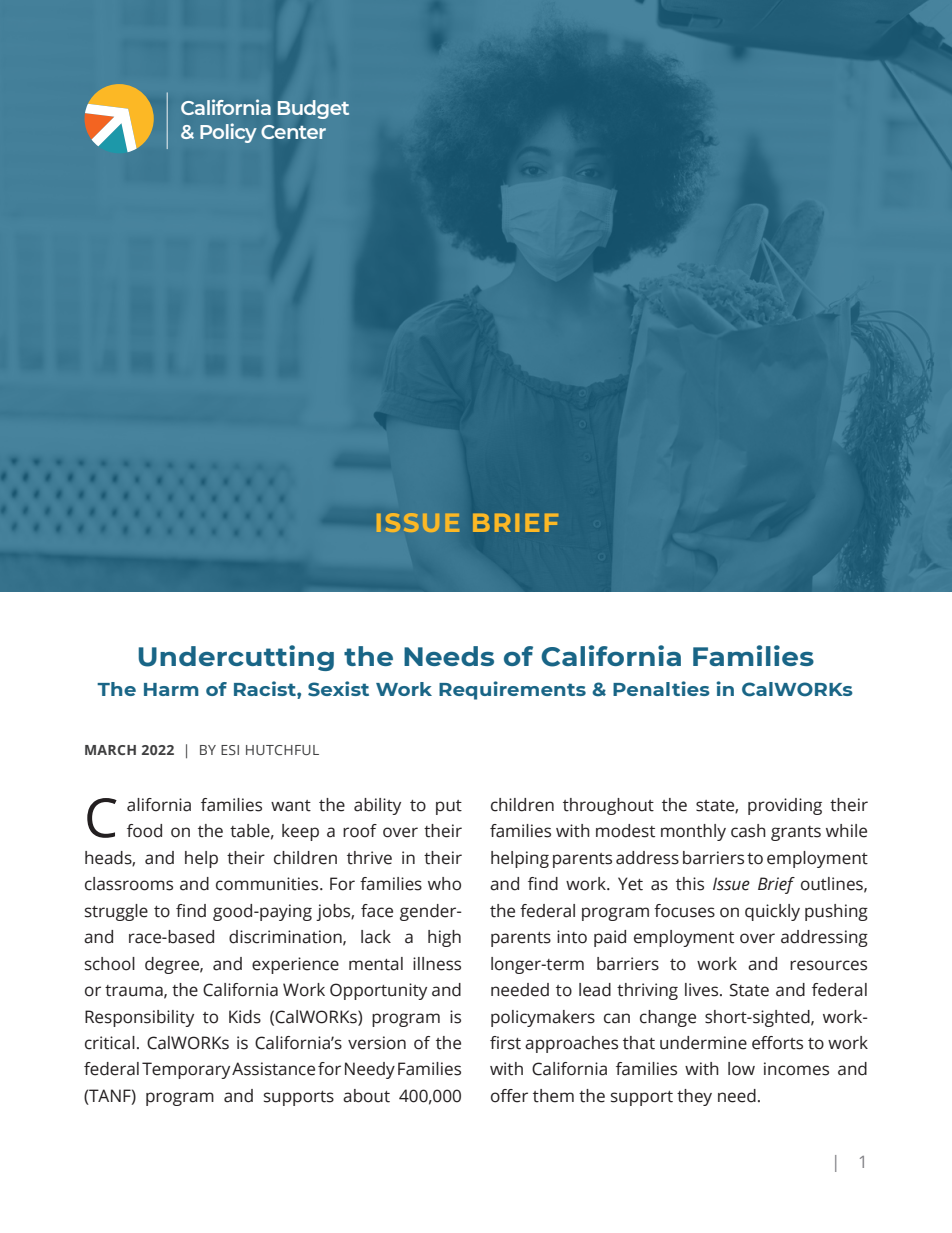 The height and width of the document is (1233, 952). I want to click on Penalties, so click(661, 688).
